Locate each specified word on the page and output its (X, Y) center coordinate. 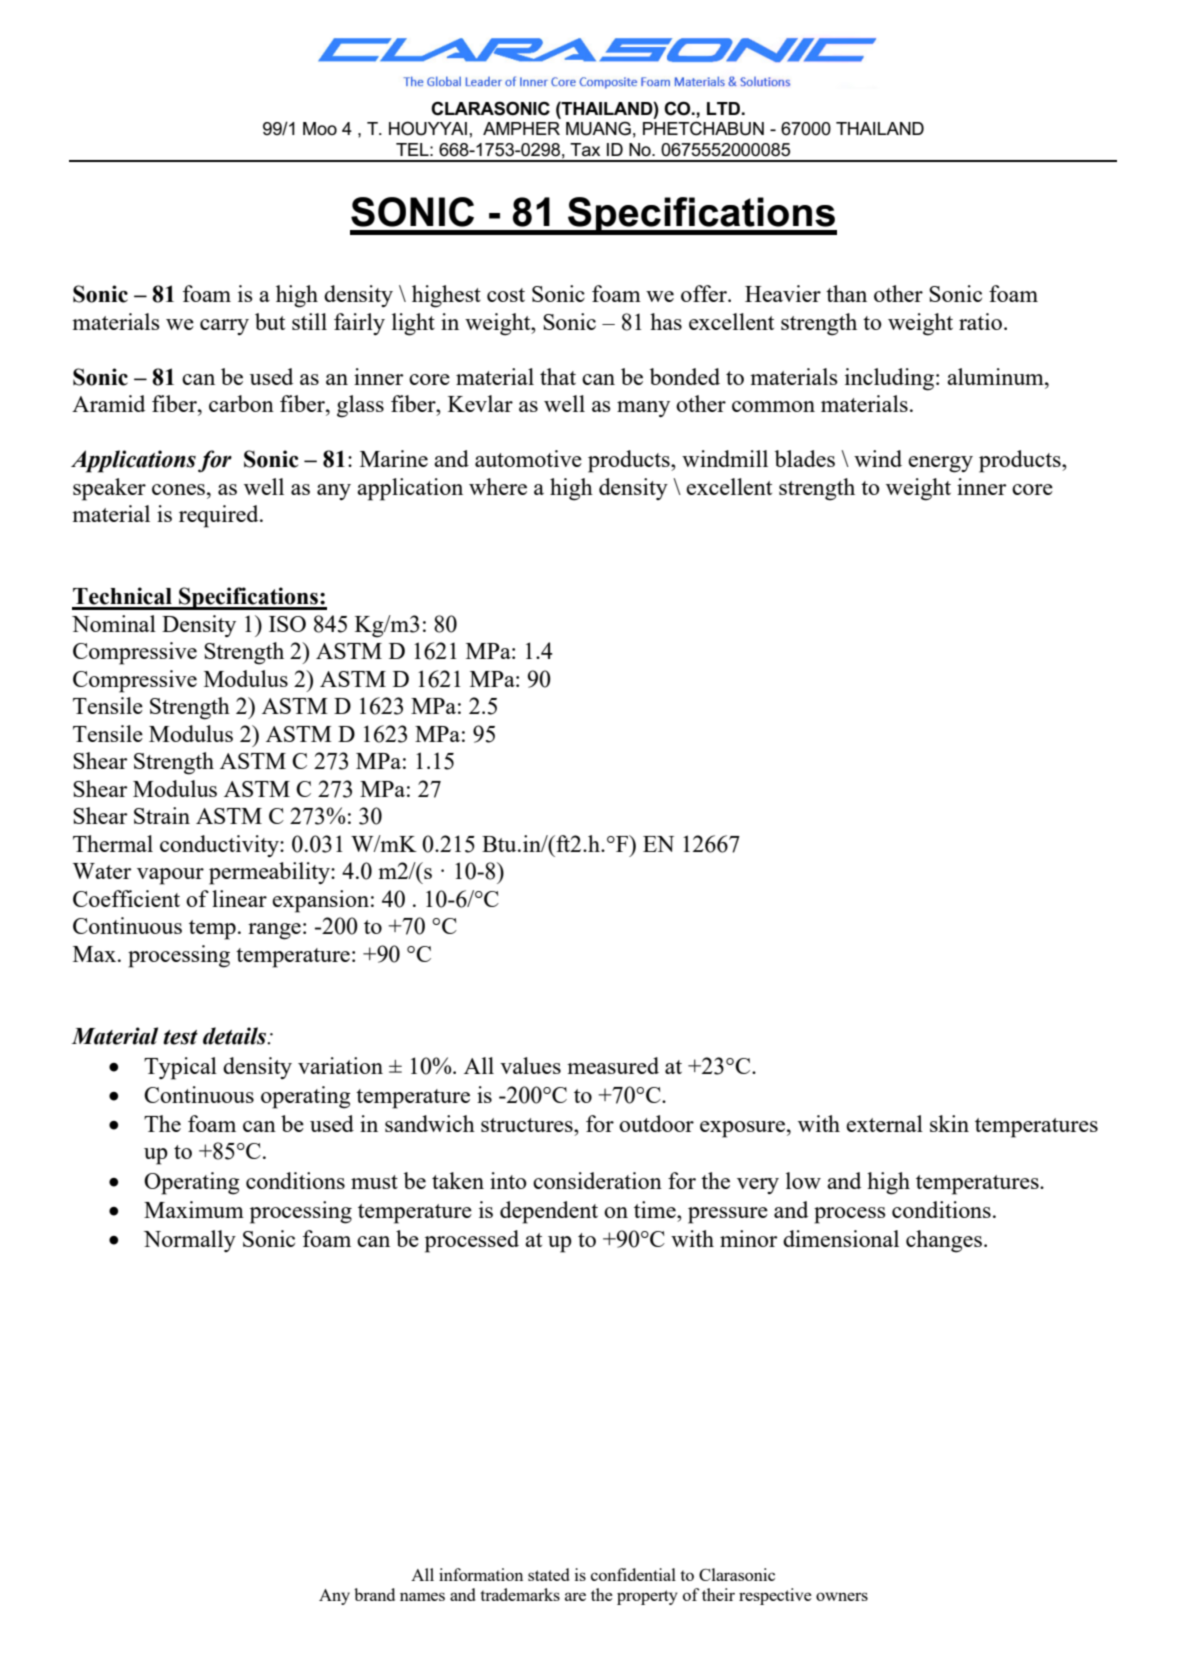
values (530, 1065)
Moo (320, 128)
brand (374, 1594)
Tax (585, 150)
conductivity (220, 846)
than (846, 293)
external (884, 1123)
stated (548, 1574)
